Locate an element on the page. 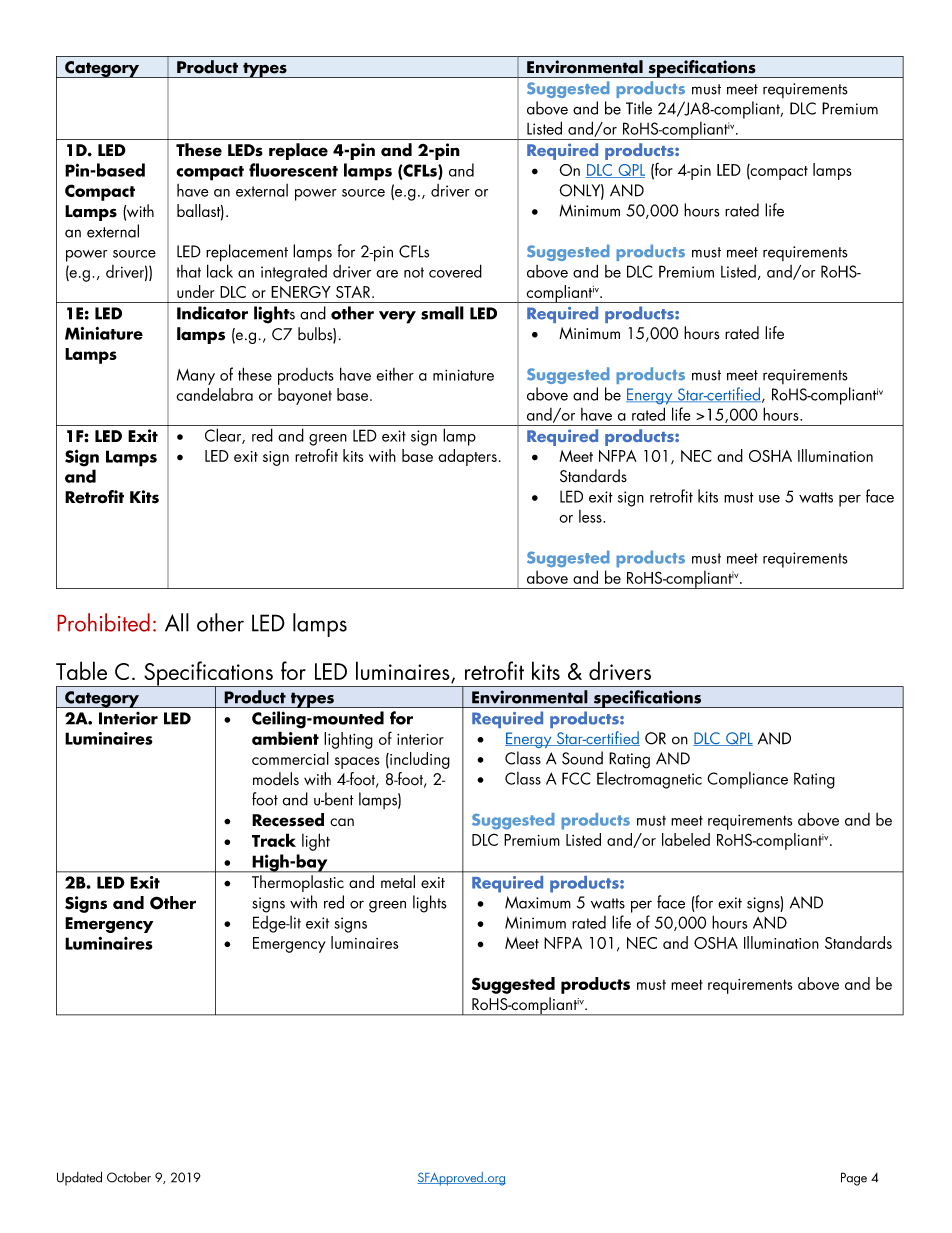 This document has width=952, height=1233. covered is located at coordinates (455, 271).
